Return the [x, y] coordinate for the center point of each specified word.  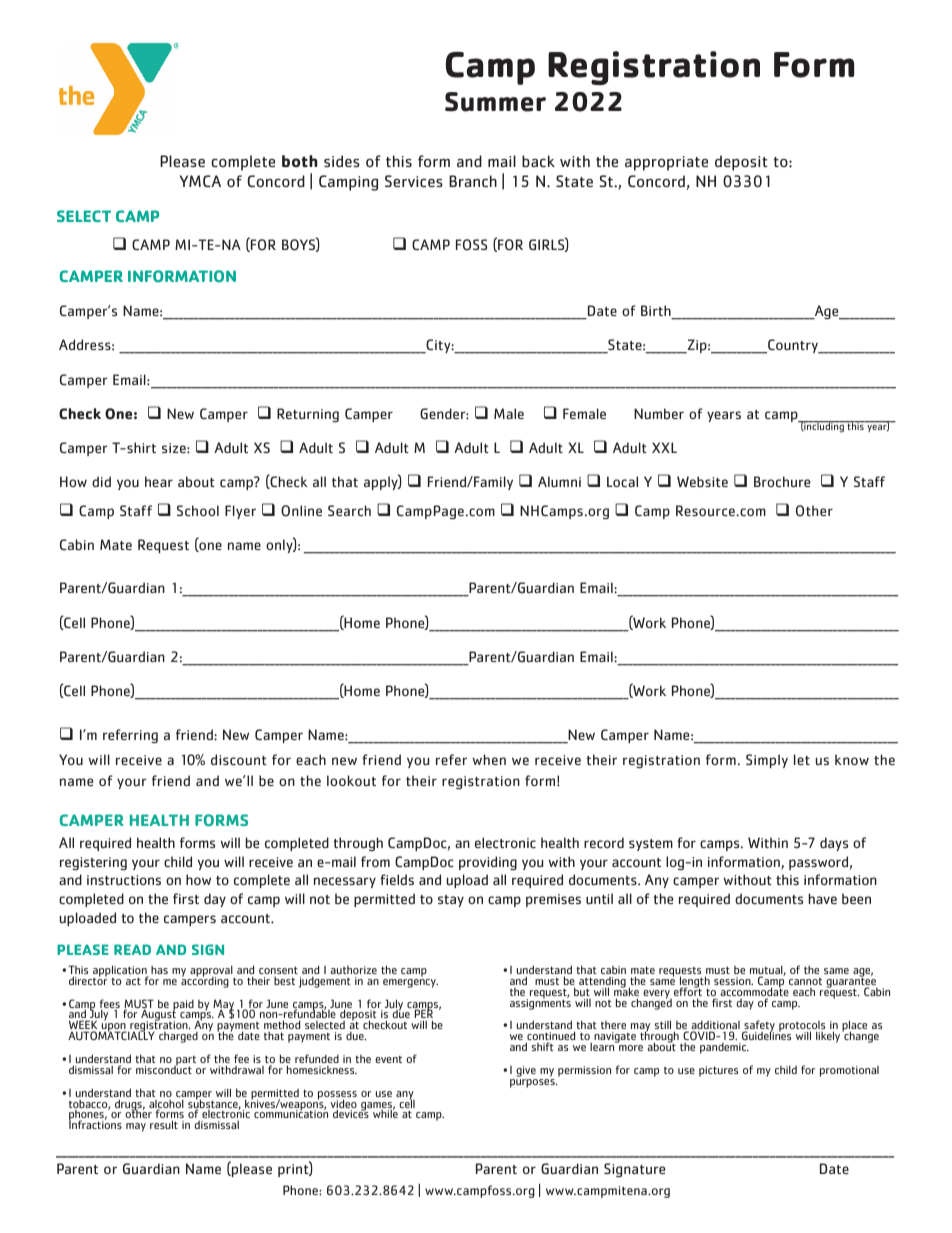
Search [349, 510]
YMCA [200, 181]
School [198, 510]
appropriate [666, 163]
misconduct [164, 1069]
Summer [495, 102]
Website [702, 481]
